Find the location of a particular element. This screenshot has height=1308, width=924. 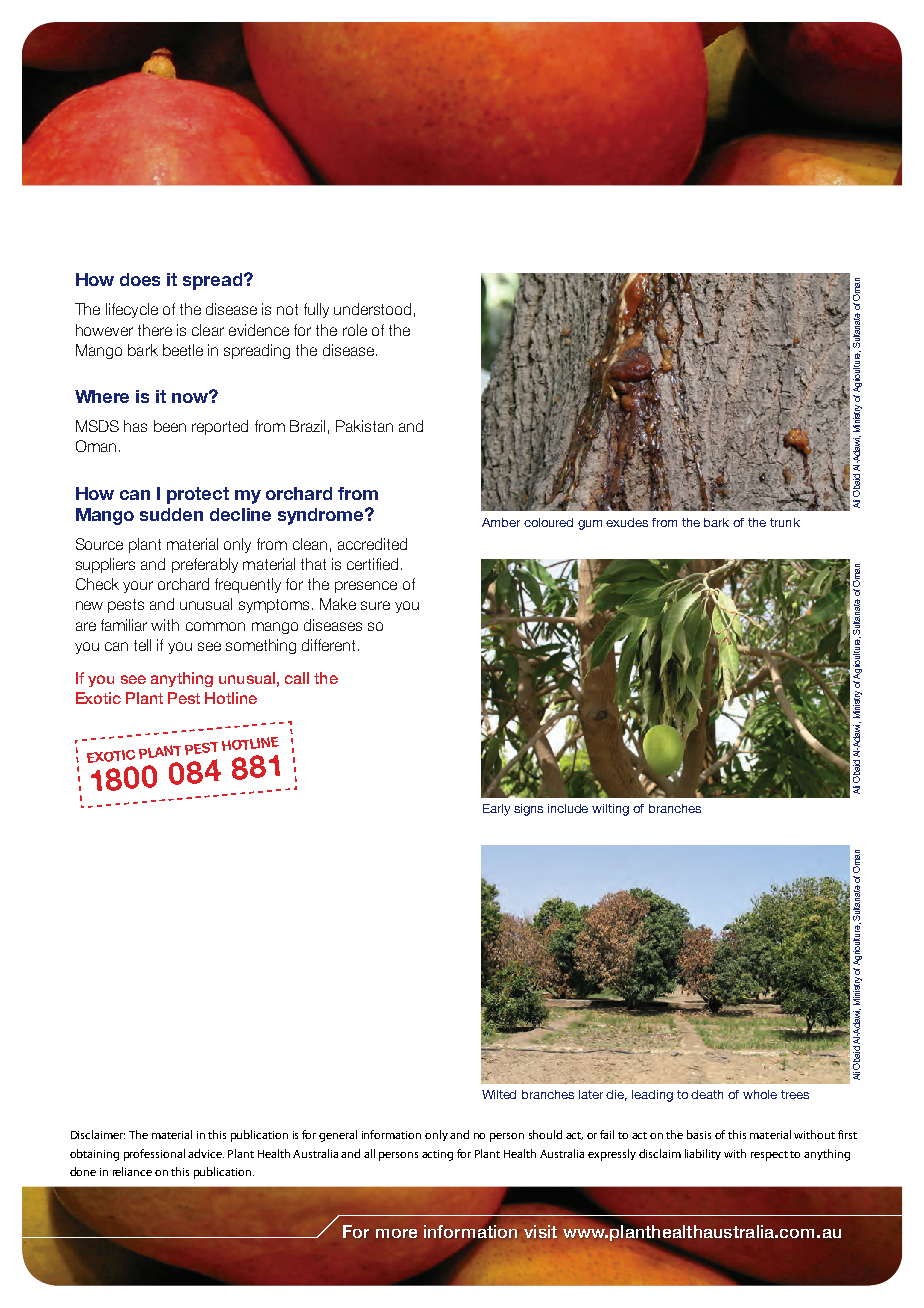

there is located at coordinates (155, 330).
